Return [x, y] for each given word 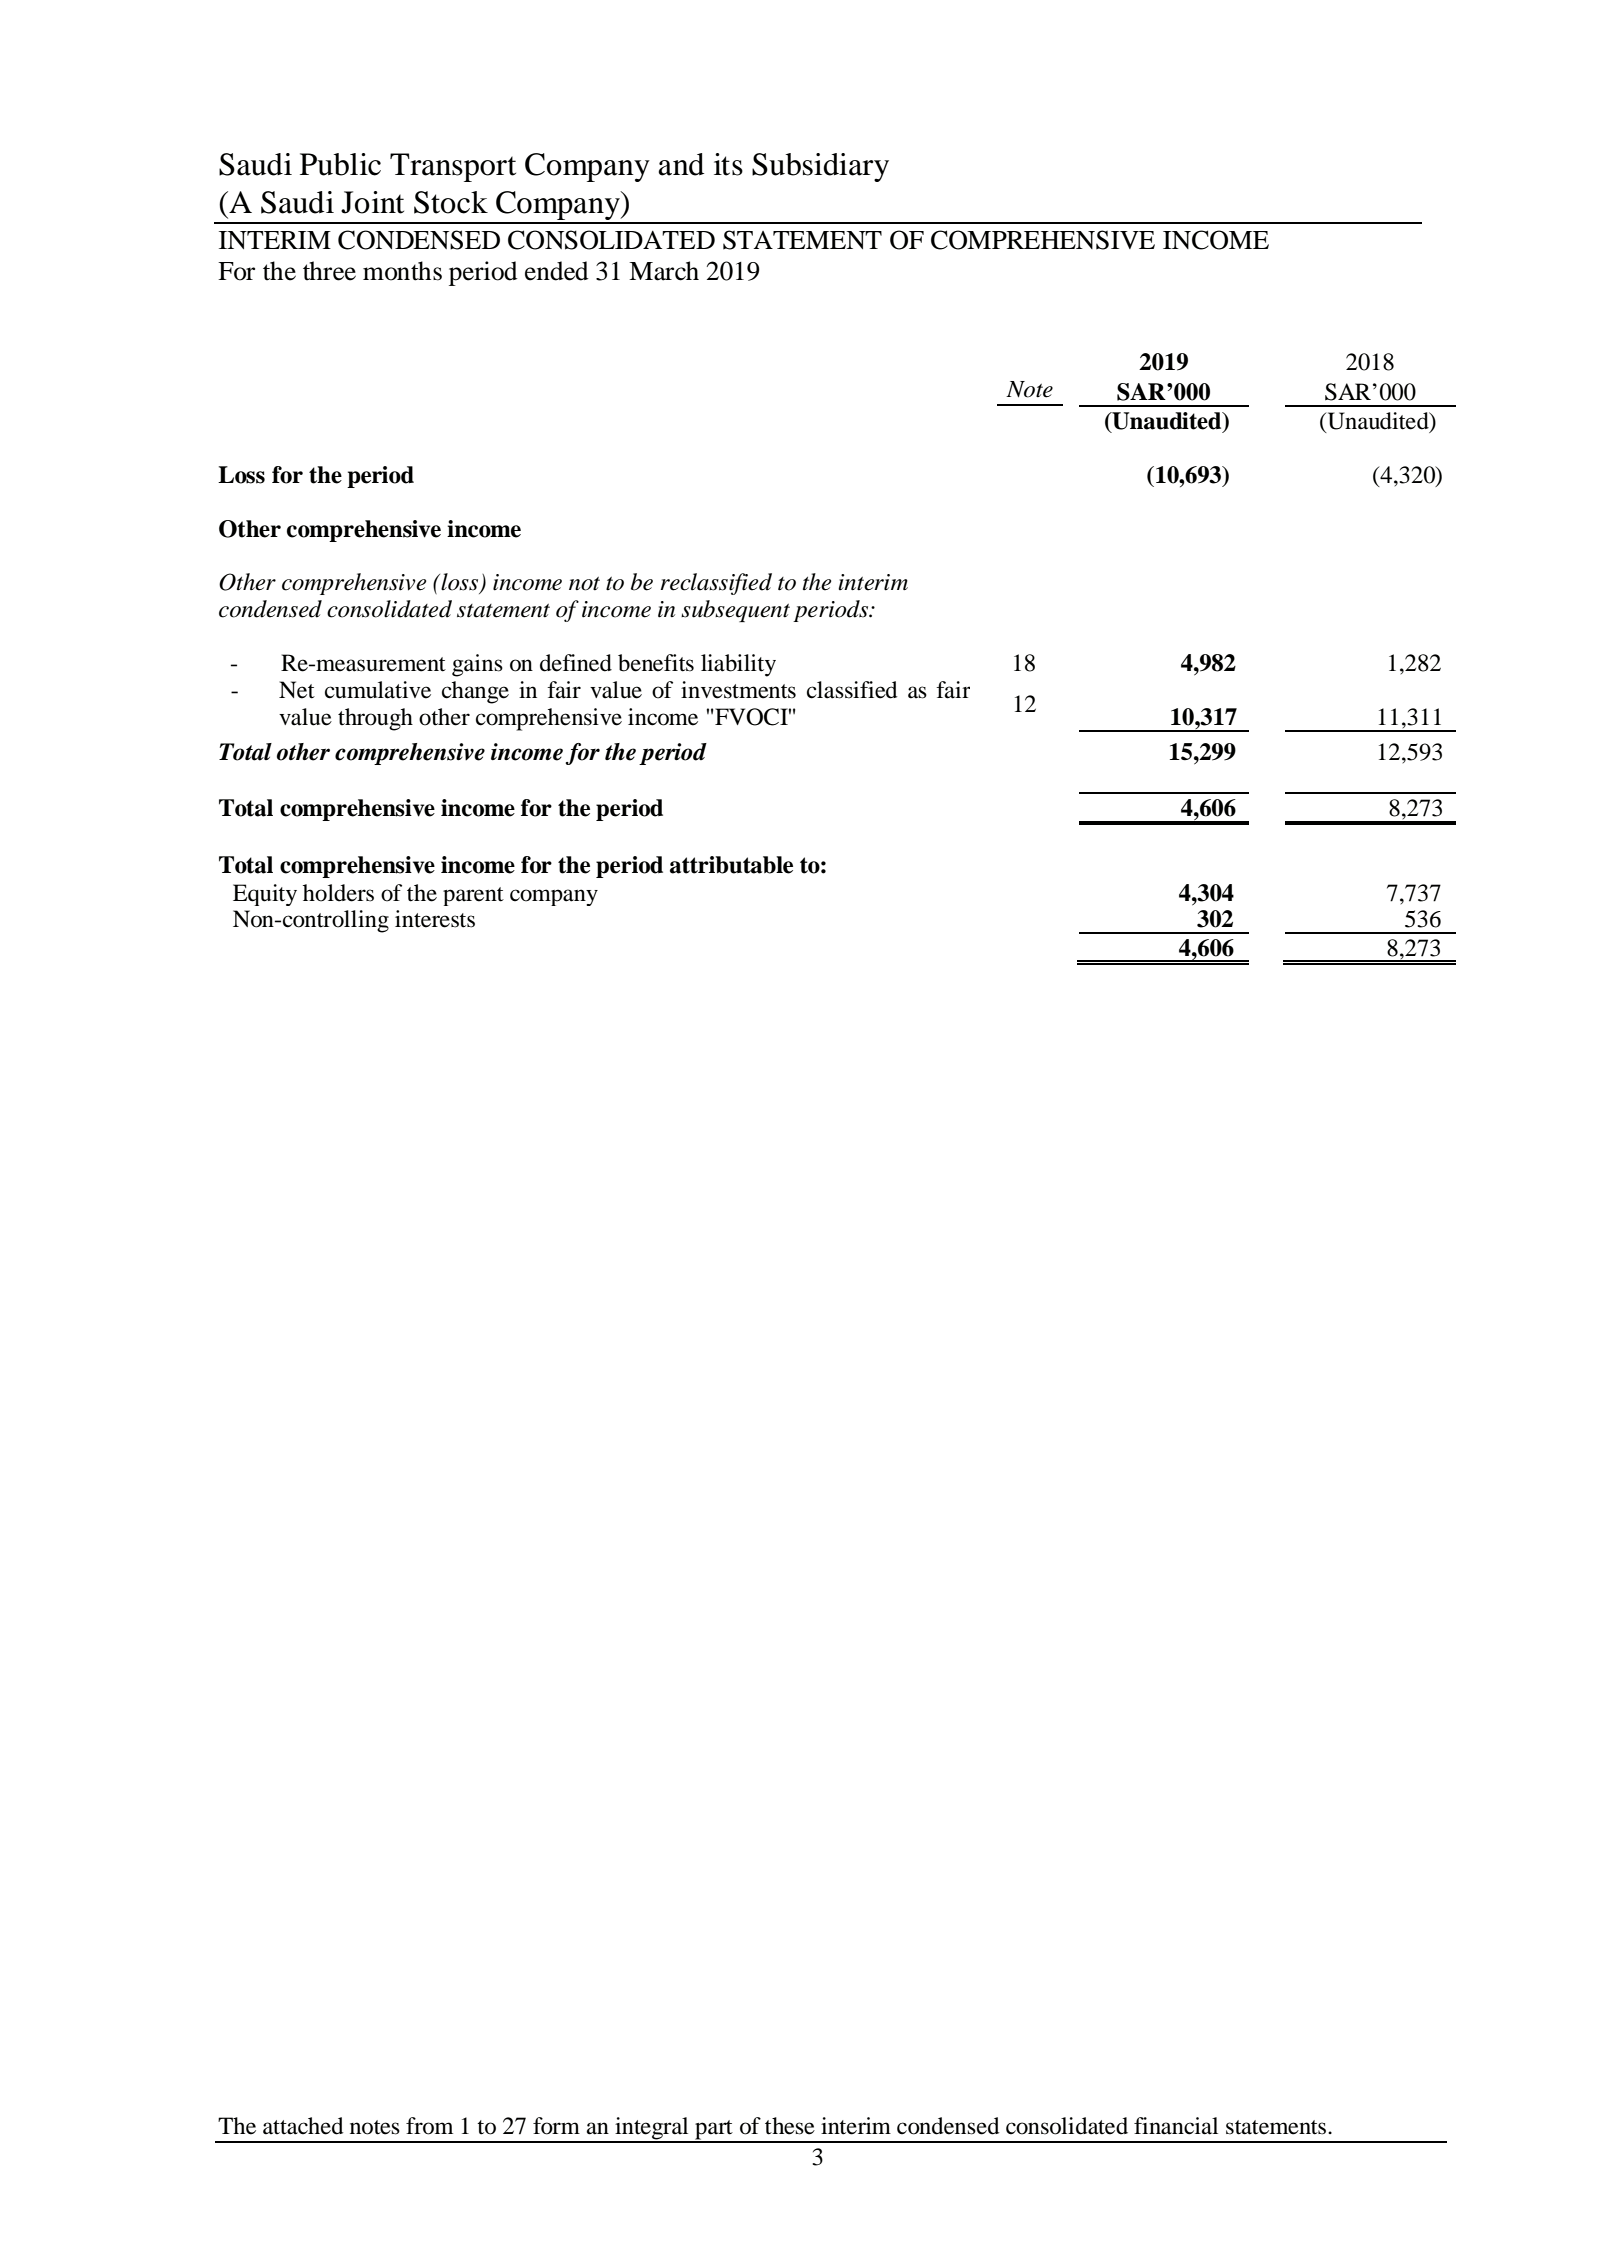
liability [738, 665]
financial [1176, 2126]
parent [473, 896]
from [429, 2126]
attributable [731, 865]
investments [738, 690]
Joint [372, 202]
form [556, 2126]
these [790, 2126]
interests [435, 919]
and [681, 164]
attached [303, 2126]
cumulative [378, 690]
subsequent [735, 611]
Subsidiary [820, 167]
